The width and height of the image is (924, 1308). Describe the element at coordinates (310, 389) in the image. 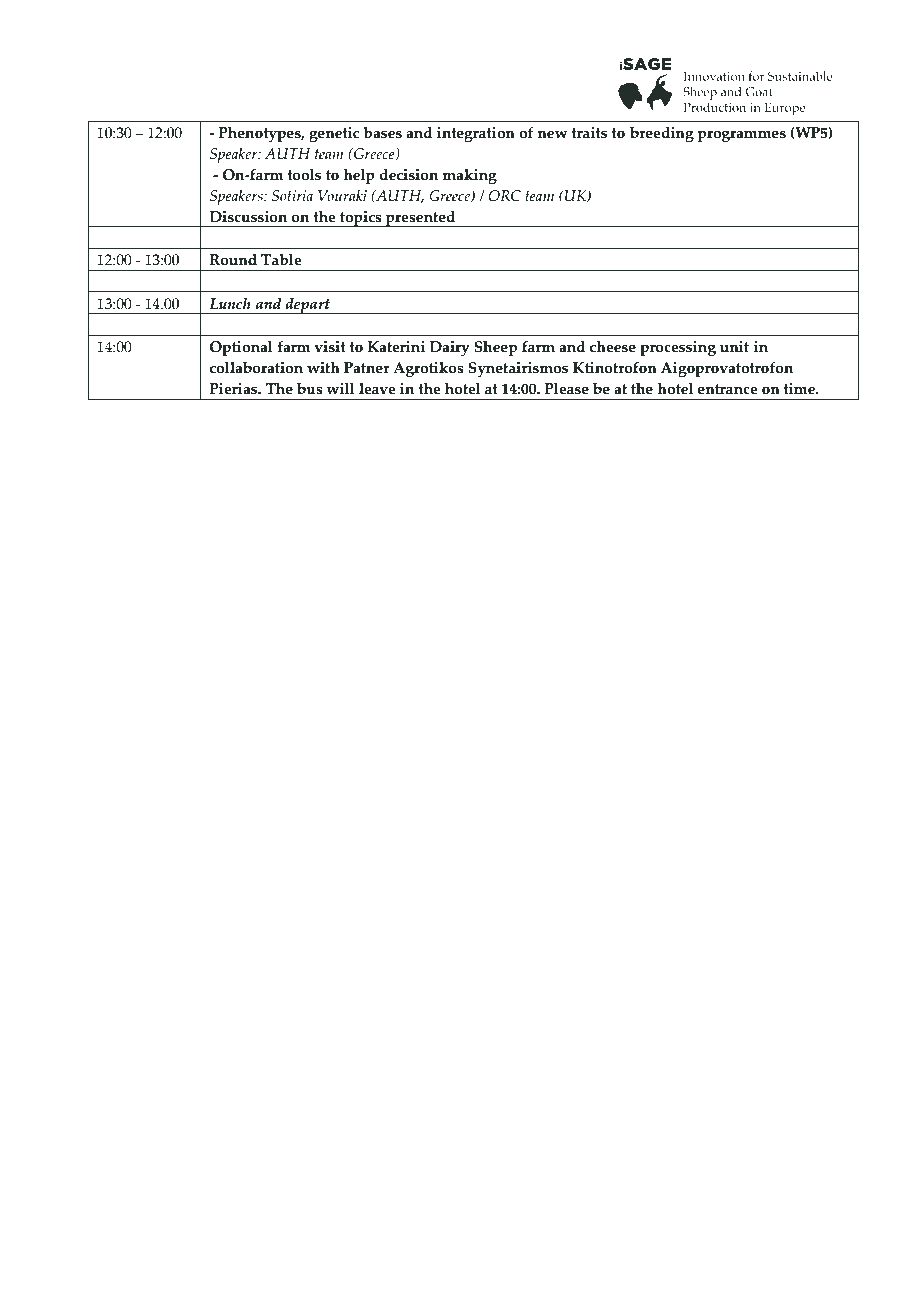

I see `bus` at that location.
